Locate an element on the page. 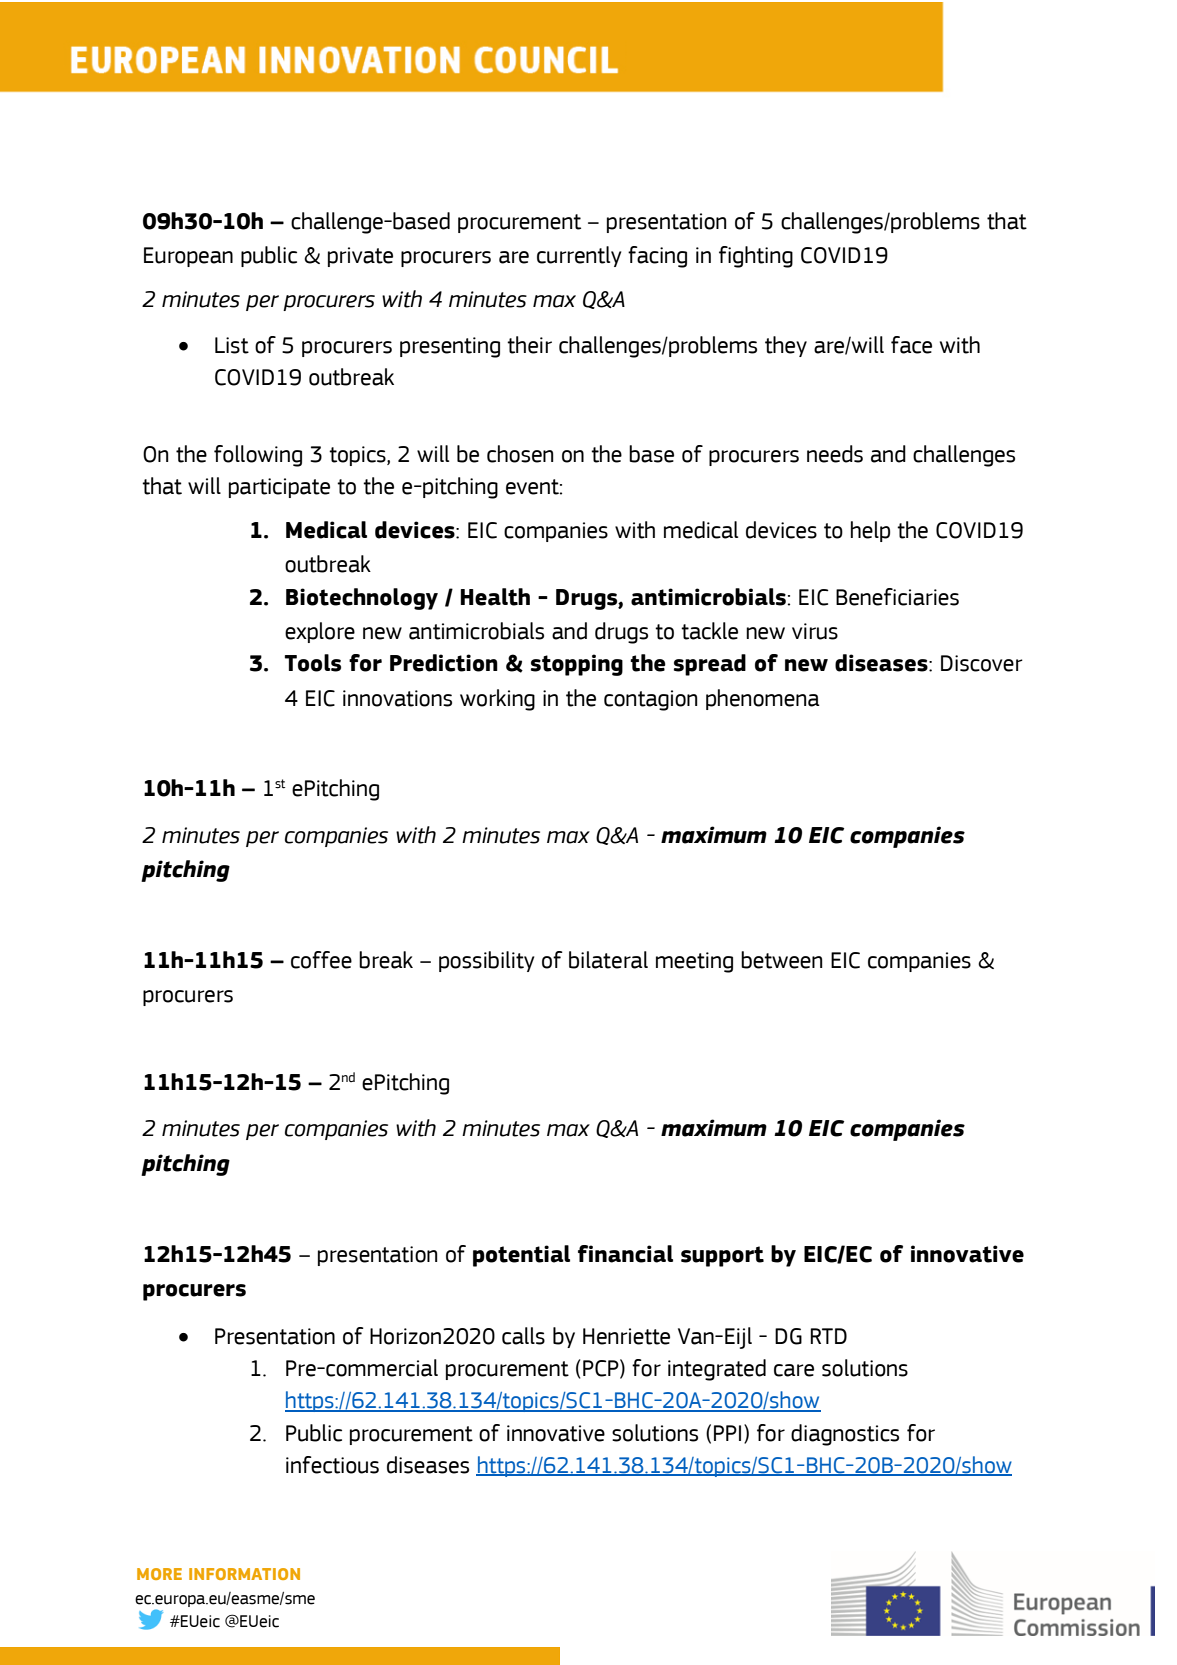 Image resolution: width=1177 pixels, height=1665 pixels. stopping is located at coordinates (577, 665).
